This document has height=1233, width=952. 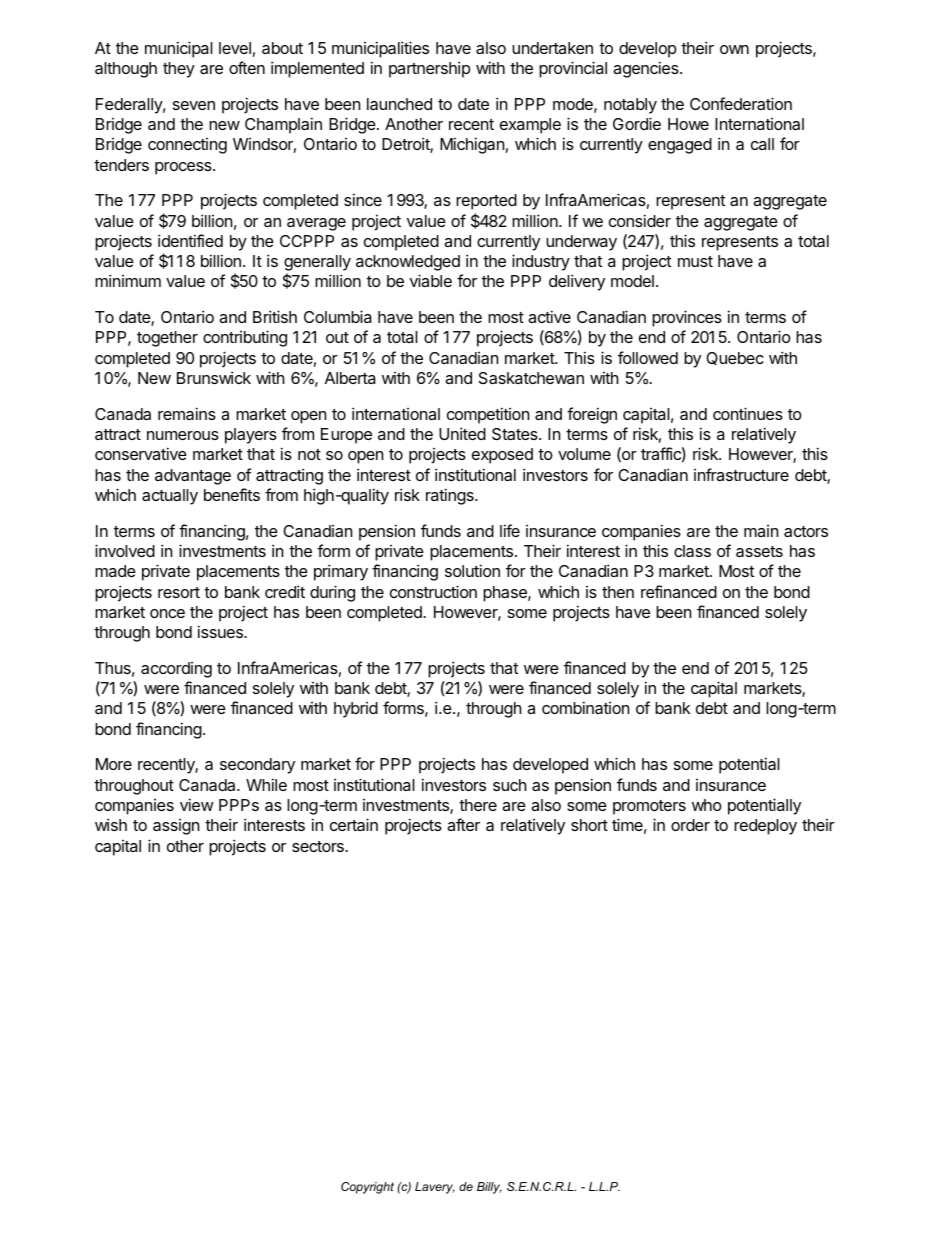 I want to click on assign, so click(x=176, y=827).
